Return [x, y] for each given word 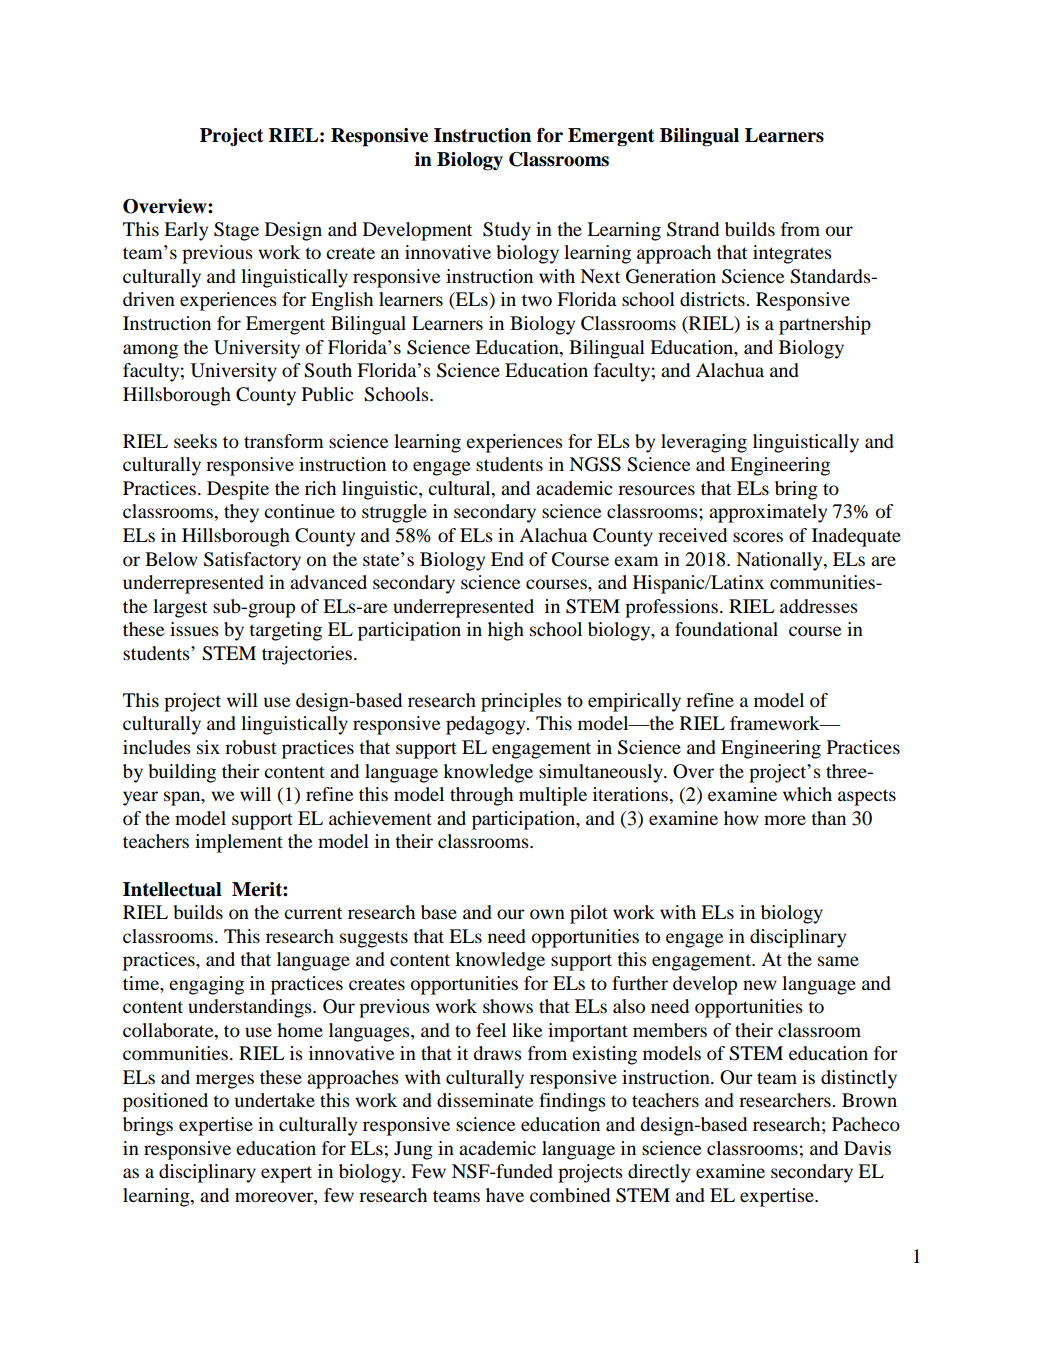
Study [507, 231]
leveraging [704, 443]
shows [508, 1006]
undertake [275, 1100]
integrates [792, 254]
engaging [206, 985]
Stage [236, 231]
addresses [819, 606]
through [481, 796]
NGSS [595, 464]
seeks [195, 441]
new [760, 985]
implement [239, 843]
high [506, 631]
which [807, 794]
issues [194, 629]
